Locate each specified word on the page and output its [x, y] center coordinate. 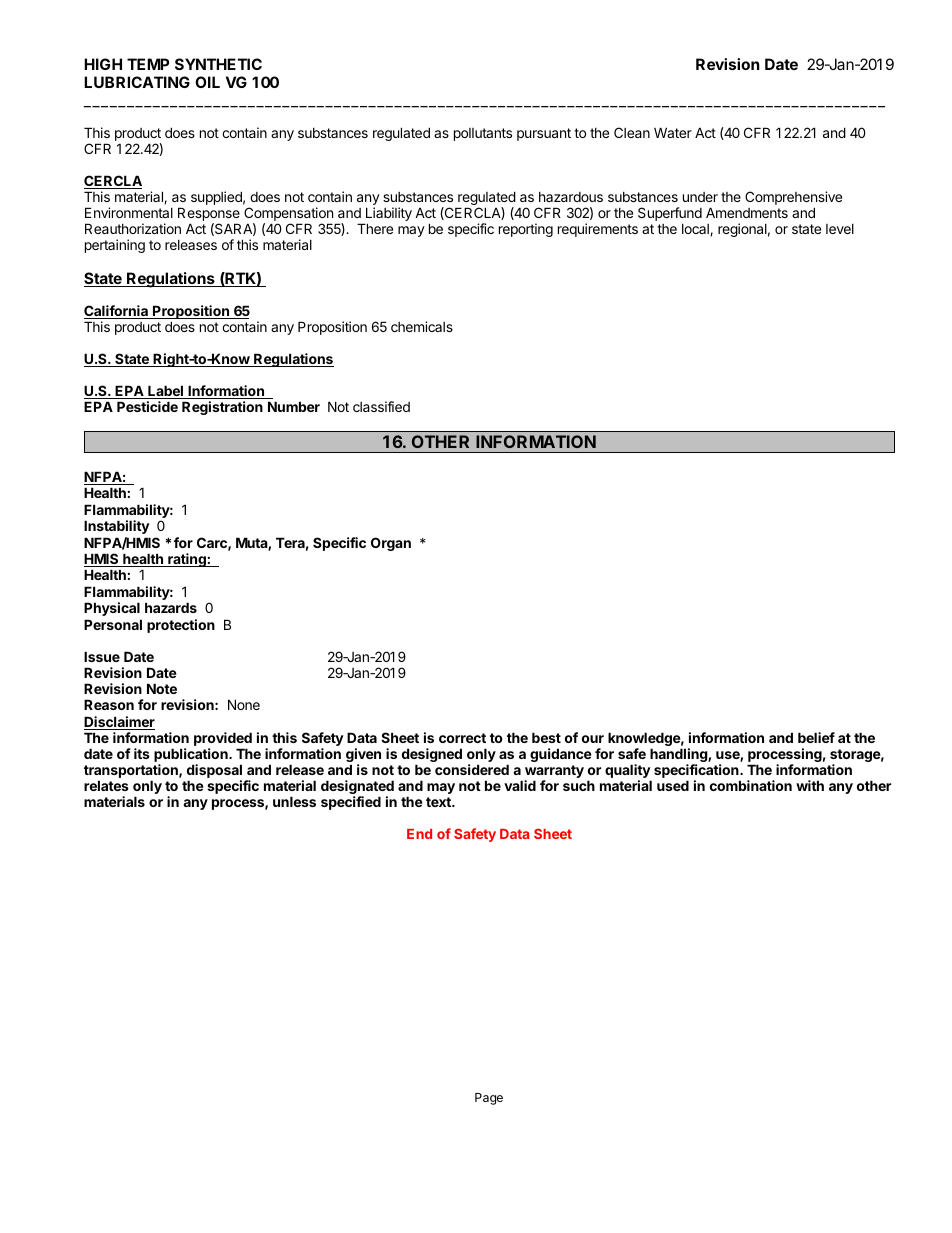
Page [489, 1099]
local [696, 230]
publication [192, 756]
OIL [207, 82]
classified [381, 406]
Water [673, 132]
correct [462, 738]
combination [751, 785]
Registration [222, 408]
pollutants [483, 134]
